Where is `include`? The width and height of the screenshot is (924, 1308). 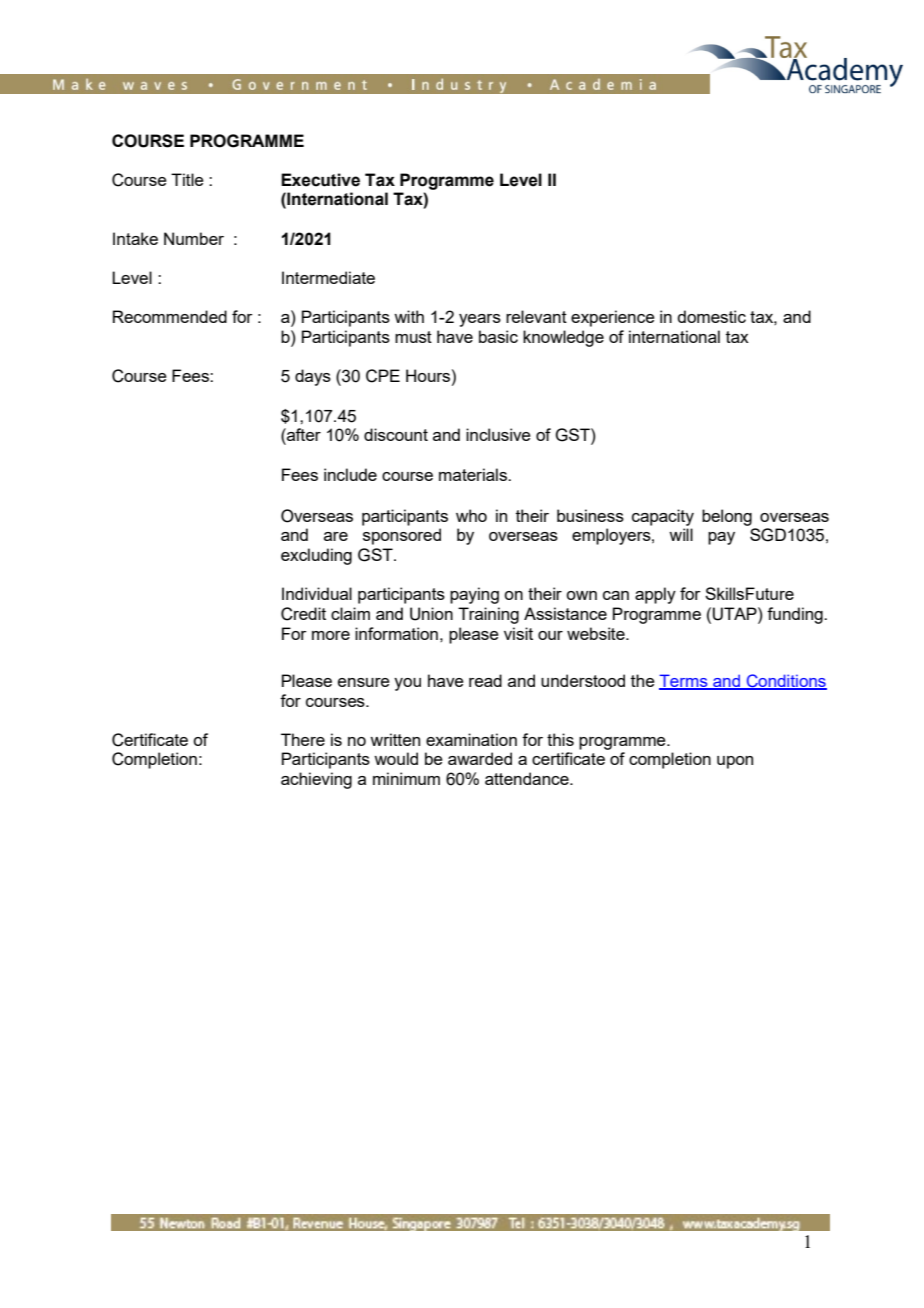
include is located at coordinates (350, 474).
